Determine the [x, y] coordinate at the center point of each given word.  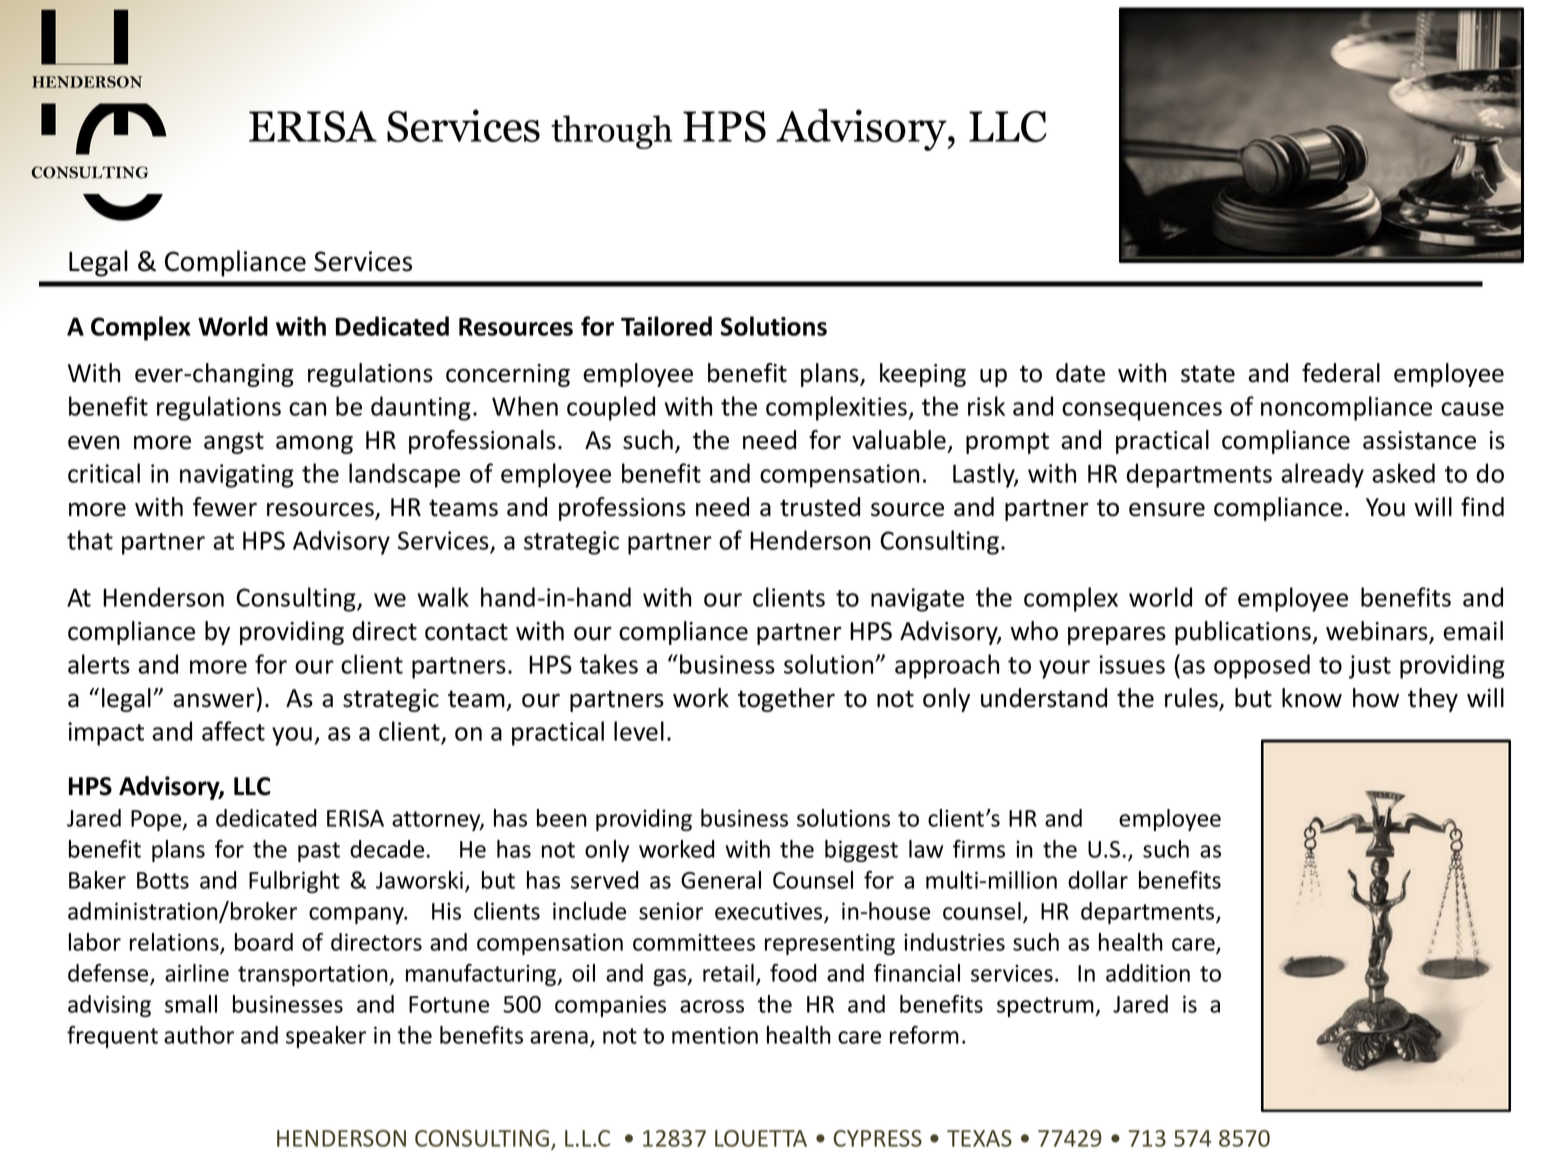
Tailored [666, 326]
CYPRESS [877, 1138]
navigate [917, 600]
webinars [1378, 632]
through [611, 132]
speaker [326, 1037]
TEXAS [979, 1138]
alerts [99, 664]
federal [1341, 373]
